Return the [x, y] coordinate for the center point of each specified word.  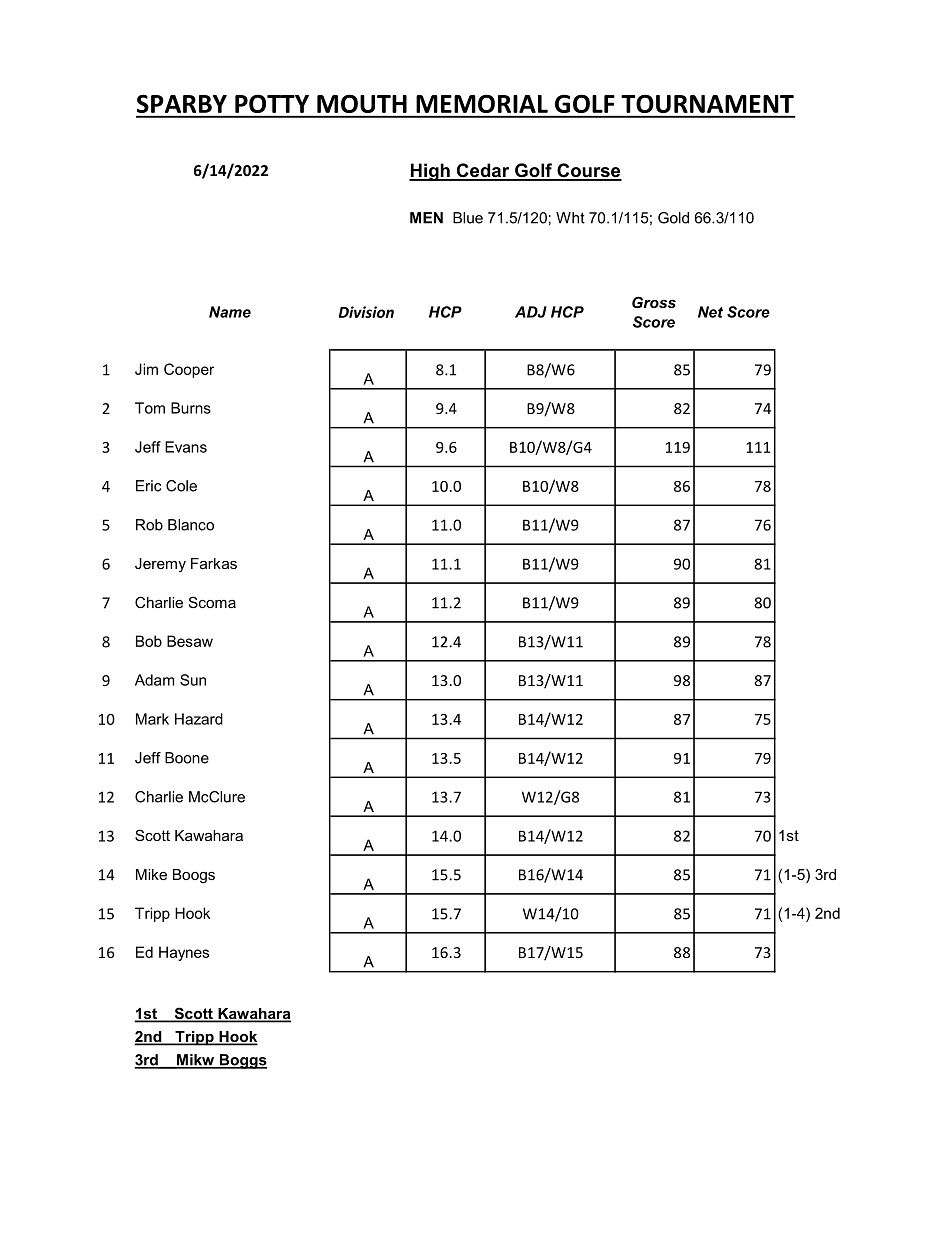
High [430, 172]
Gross [654, 302]
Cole [181, 486]
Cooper [189, 370]
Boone [187, 758]
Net [710, 312]
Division [366, 312]
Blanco [191, 525]
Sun [193, 680]
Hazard [199, 719]
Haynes [184, 953]
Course [588, 171]
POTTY [272, 104]
